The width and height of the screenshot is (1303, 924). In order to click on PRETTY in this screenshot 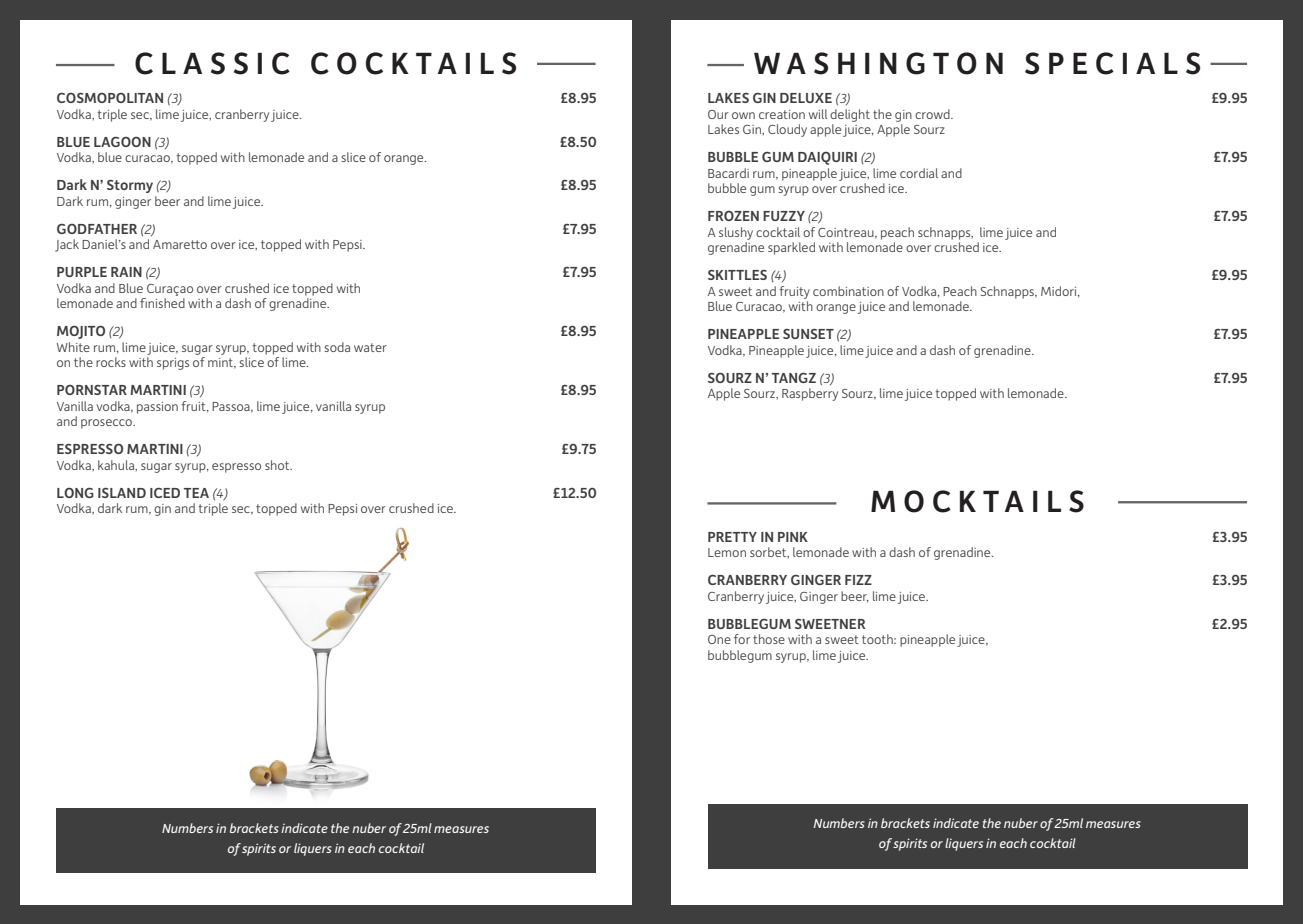, I will do `click(732, 537)`.
